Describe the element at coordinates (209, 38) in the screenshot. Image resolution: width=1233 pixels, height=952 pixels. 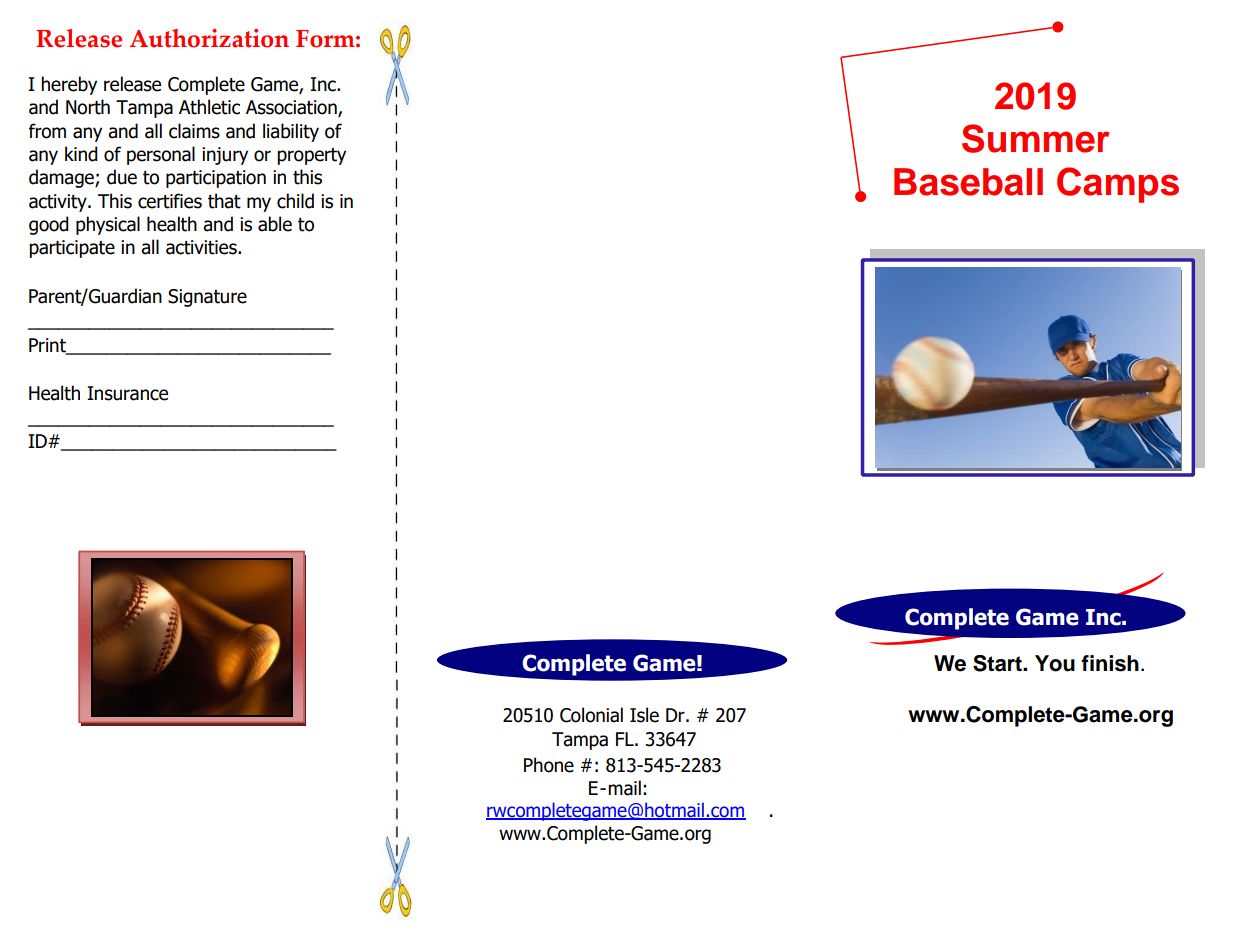
I see `Authorization` at that location.
